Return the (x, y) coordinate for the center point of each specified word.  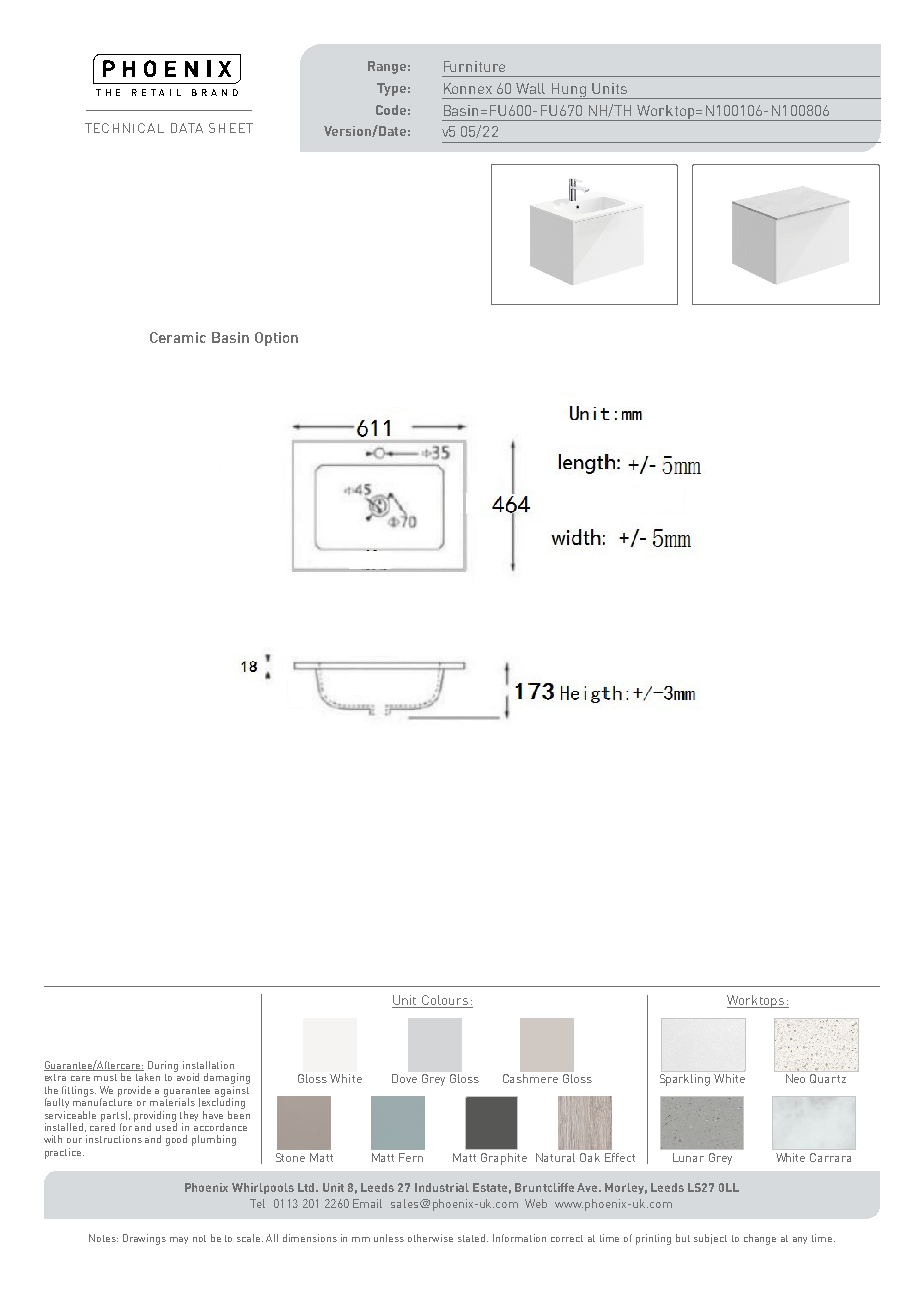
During (163, 1066)
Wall (530, 88)
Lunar (688, 1157)
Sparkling (685, 1080)
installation (208, 1065)
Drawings (144, 1239)
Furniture (474, 66)
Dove (404, 1078)
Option (276, 339)
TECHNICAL (124, 128)
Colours (444, 1001)
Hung (569, 91)
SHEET (231, 128)
